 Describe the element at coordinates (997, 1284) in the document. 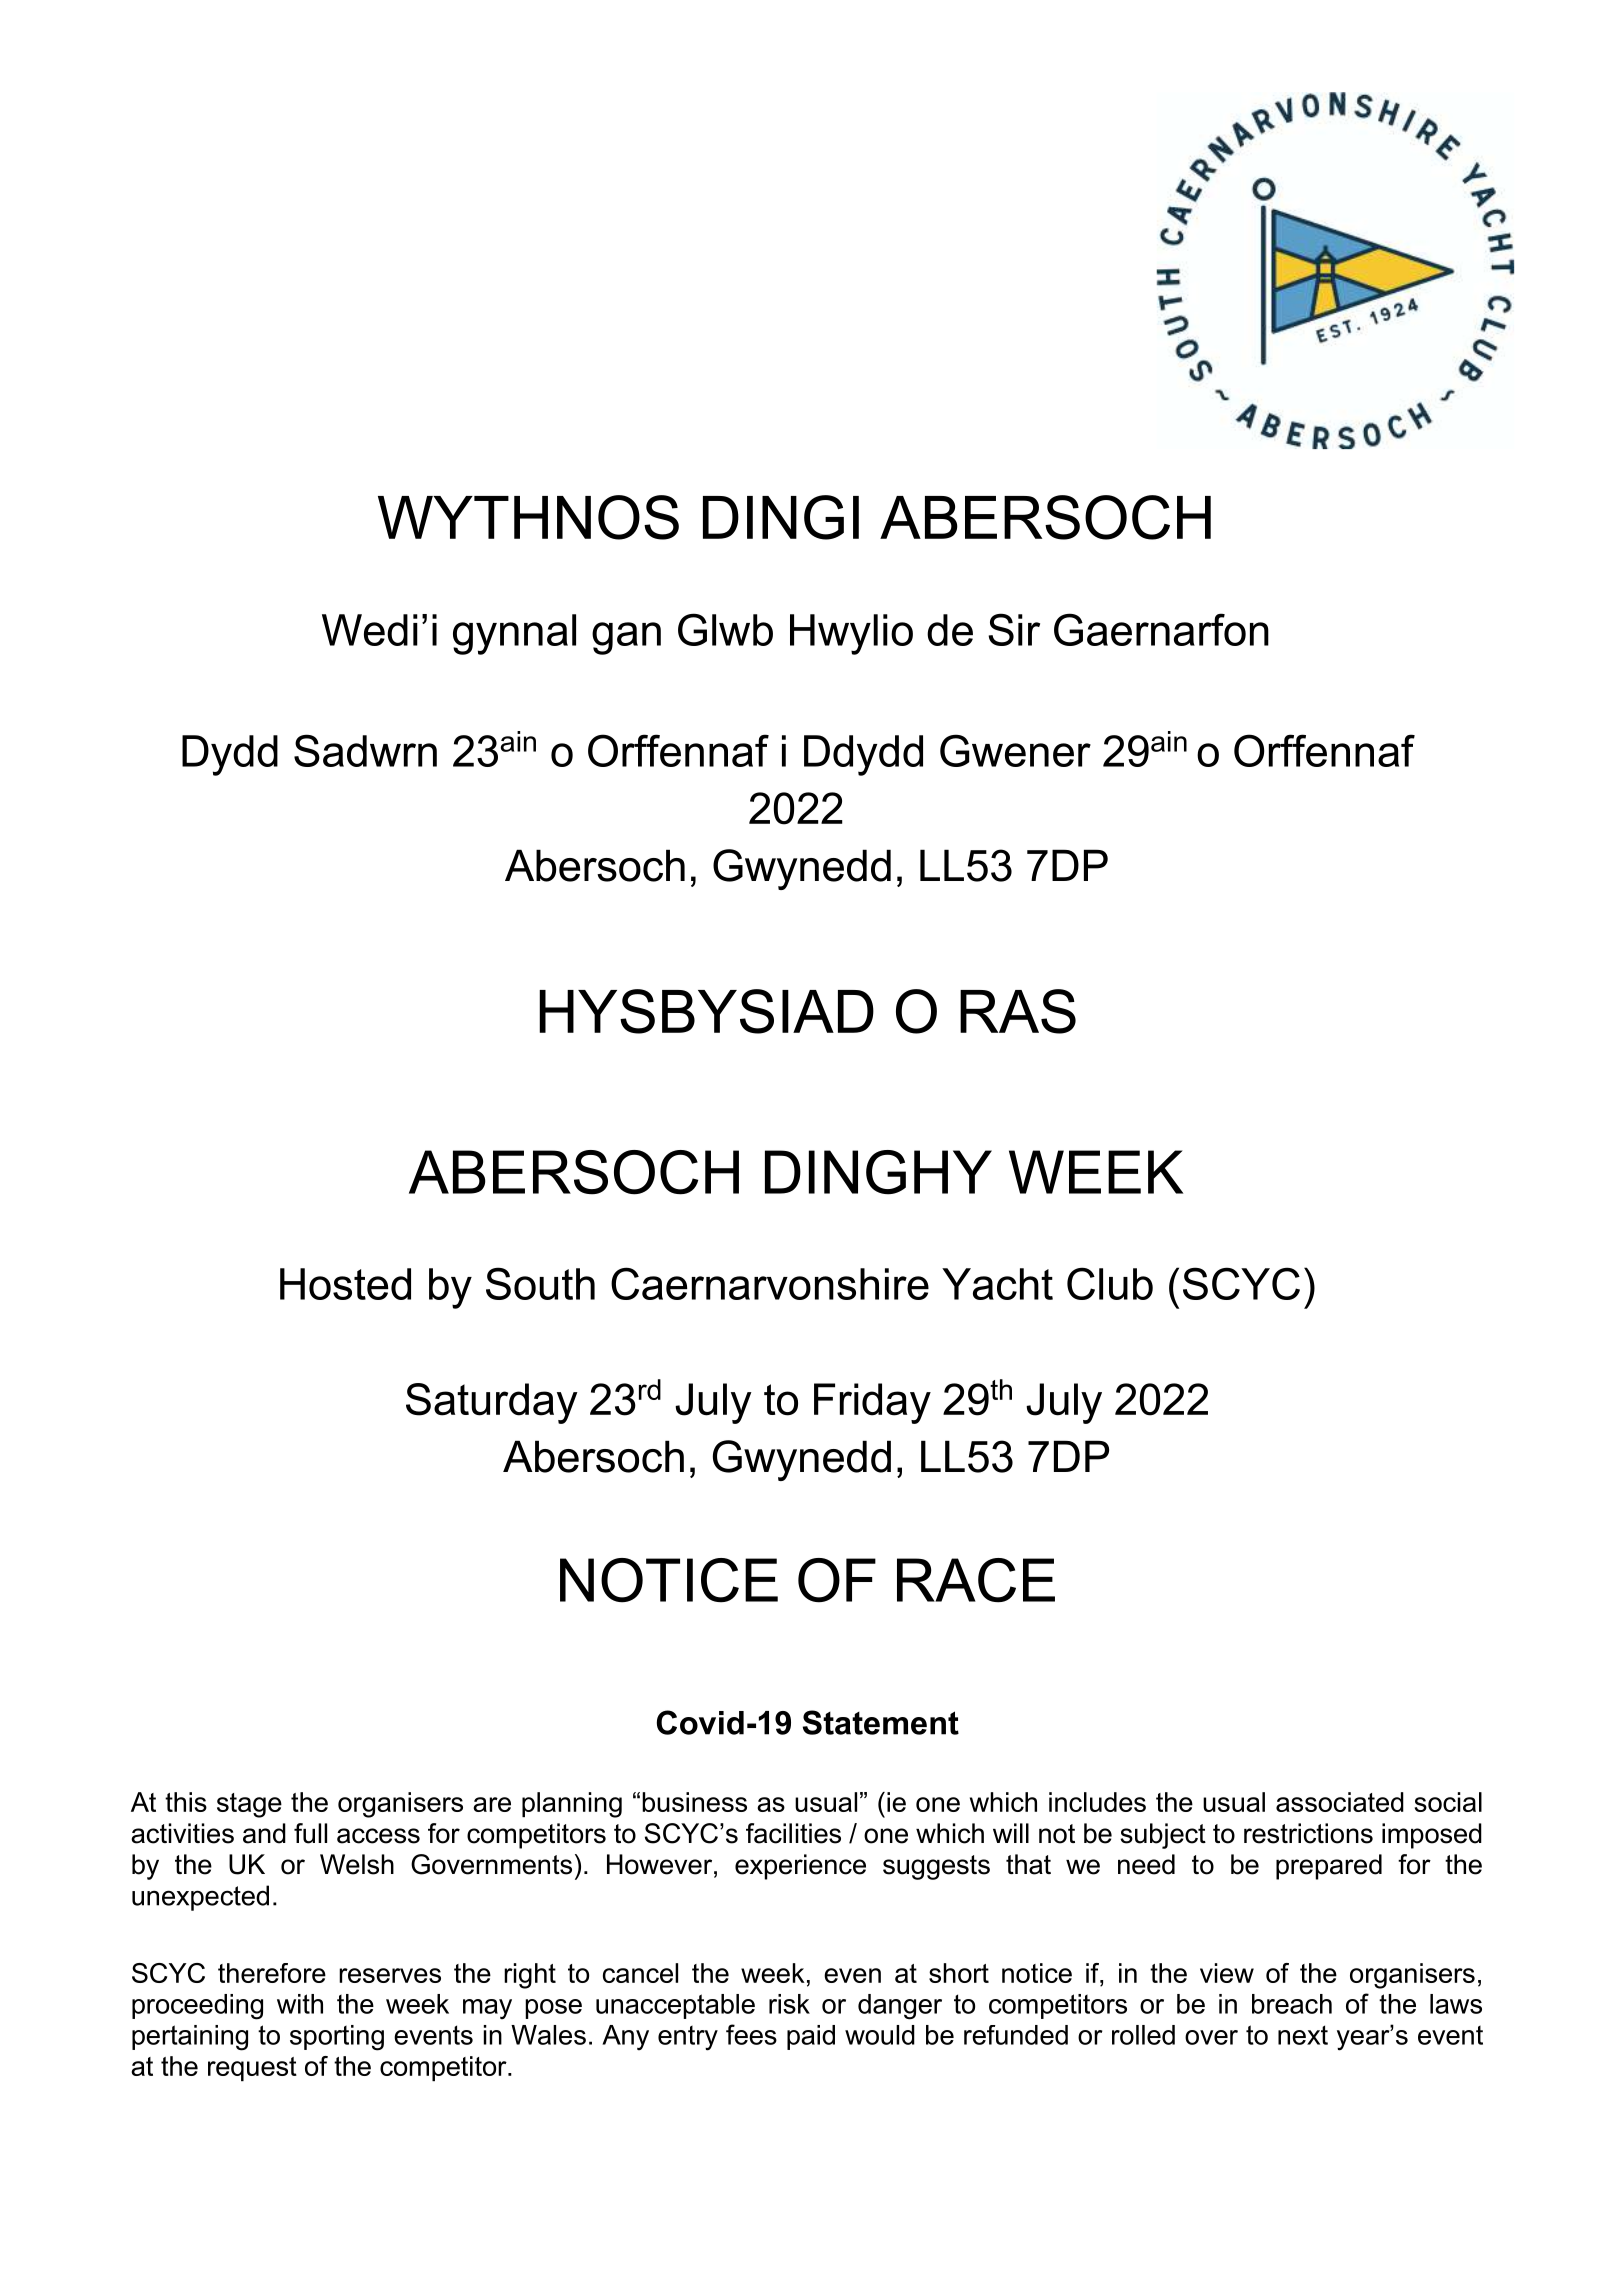

I see `Yacht` at that location.
